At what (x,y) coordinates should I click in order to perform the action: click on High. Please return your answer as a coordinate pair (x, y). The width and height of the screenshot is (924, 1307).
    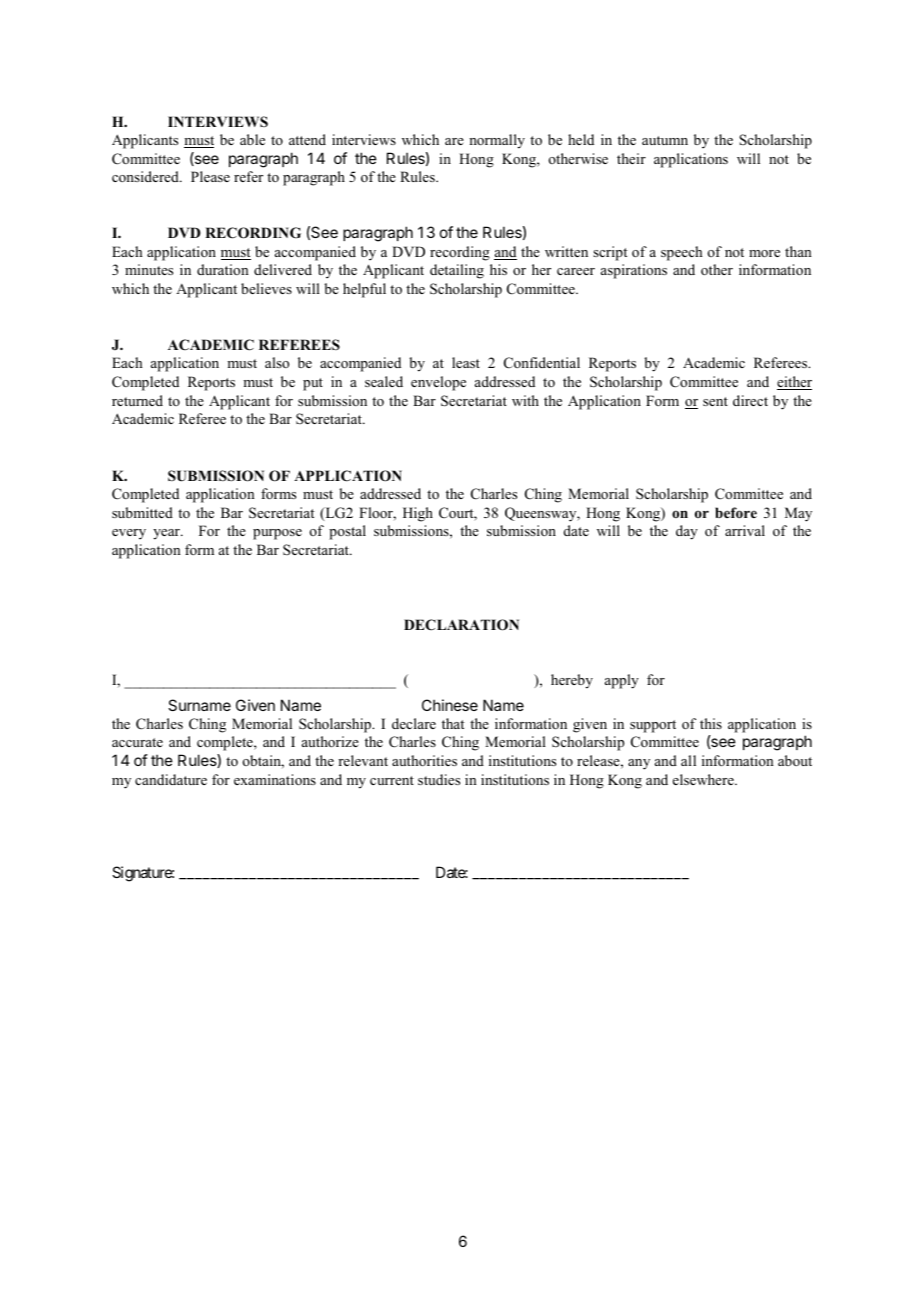
    Looking at the image, I should click on (418, 514).
